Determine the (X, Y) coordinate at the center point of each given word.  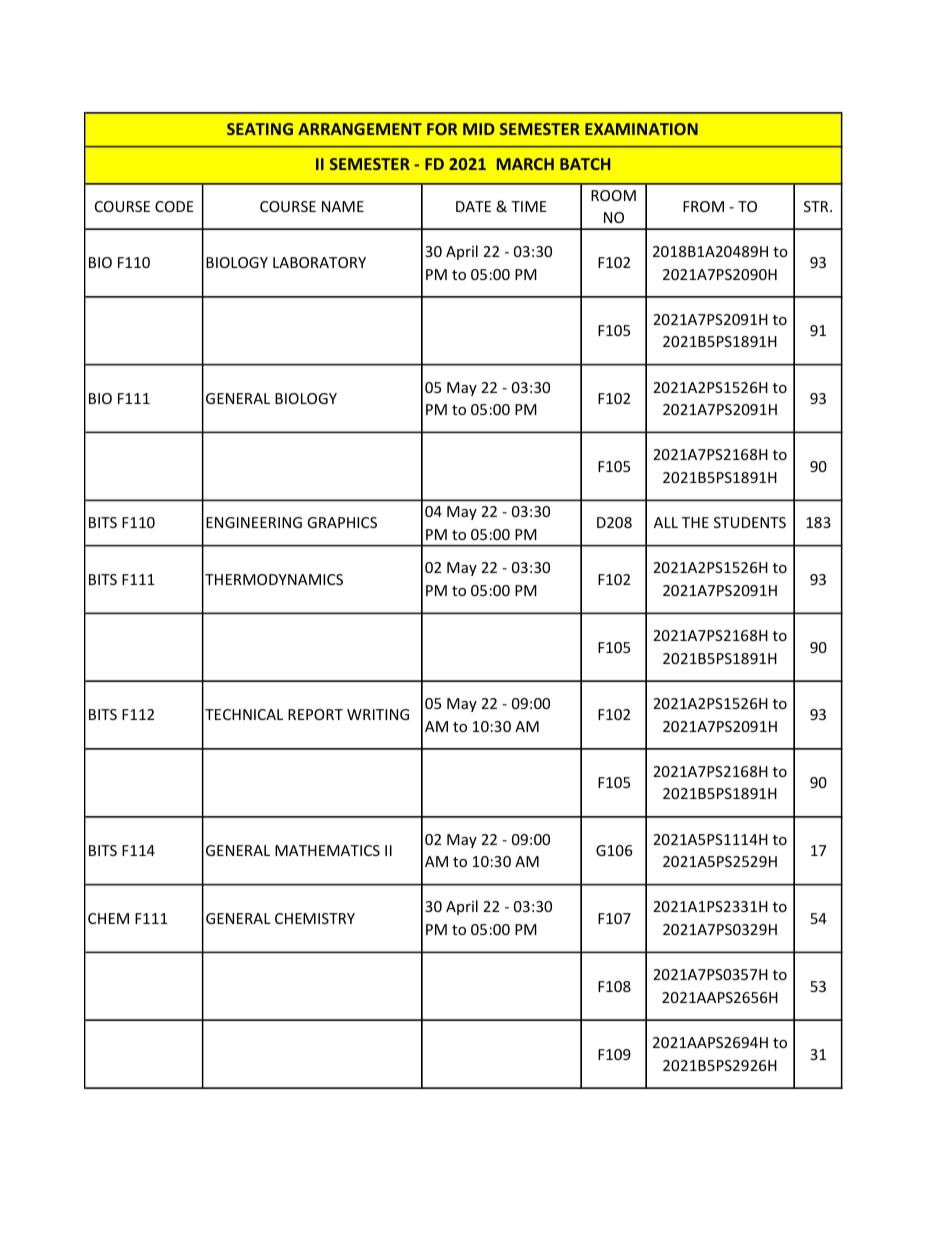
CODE (174, 206)
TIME (528, 206)
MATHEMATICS (327, 850)
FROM (703, 206)
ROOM (613, 195)
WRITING (378, 714)
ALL (666, 522)
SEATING (260, 129)
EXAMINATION (641, 129)
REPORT (315, 714)
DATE (473, 206)
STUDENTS (750, 522)
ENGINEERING (254, 522)
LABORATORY (319, 262)
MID (478, 129)
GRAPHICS (342, 522)
